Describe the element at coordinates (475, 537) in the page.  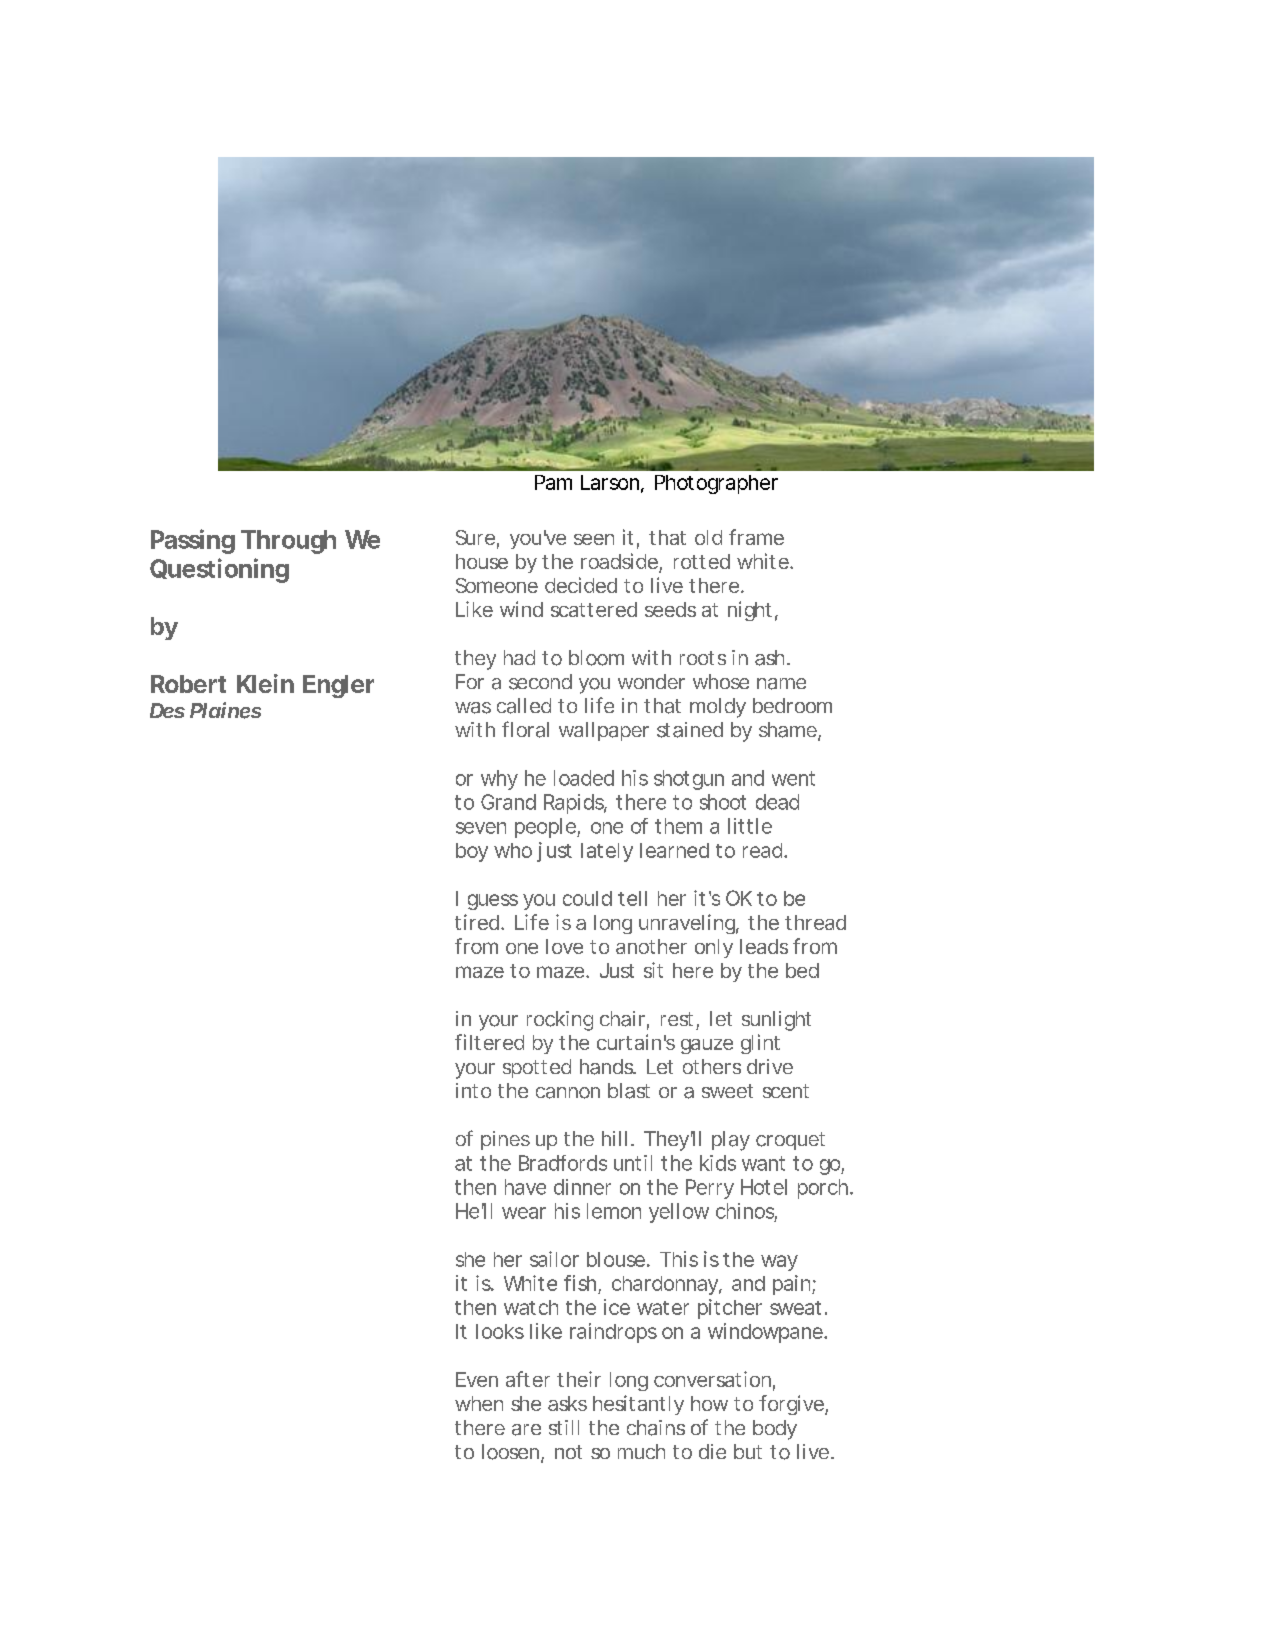
I see `Sure` at that location.
